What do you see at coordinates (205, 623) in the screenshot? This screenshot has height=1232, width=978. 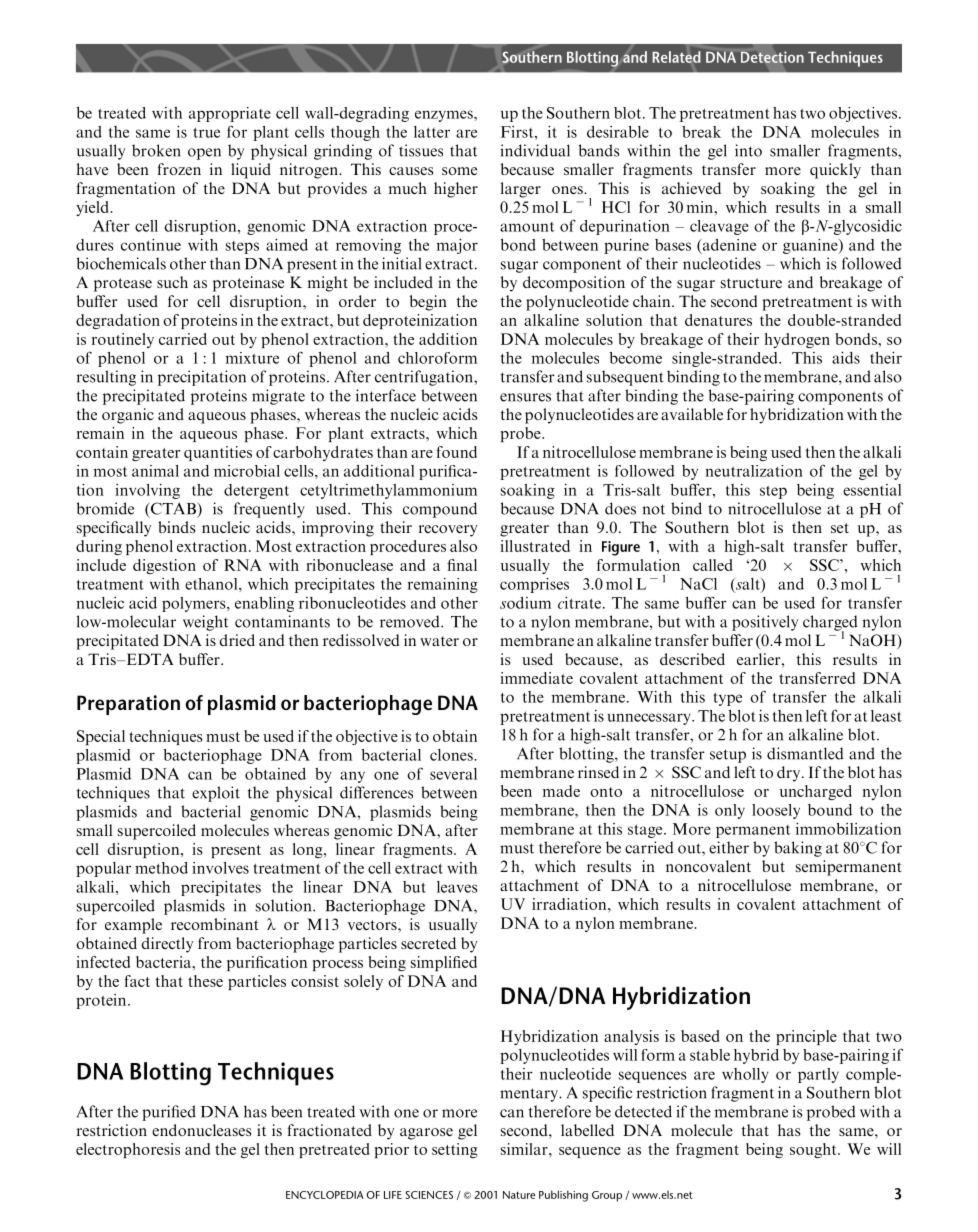 I see `weight` at bounding box center [205, 623].
